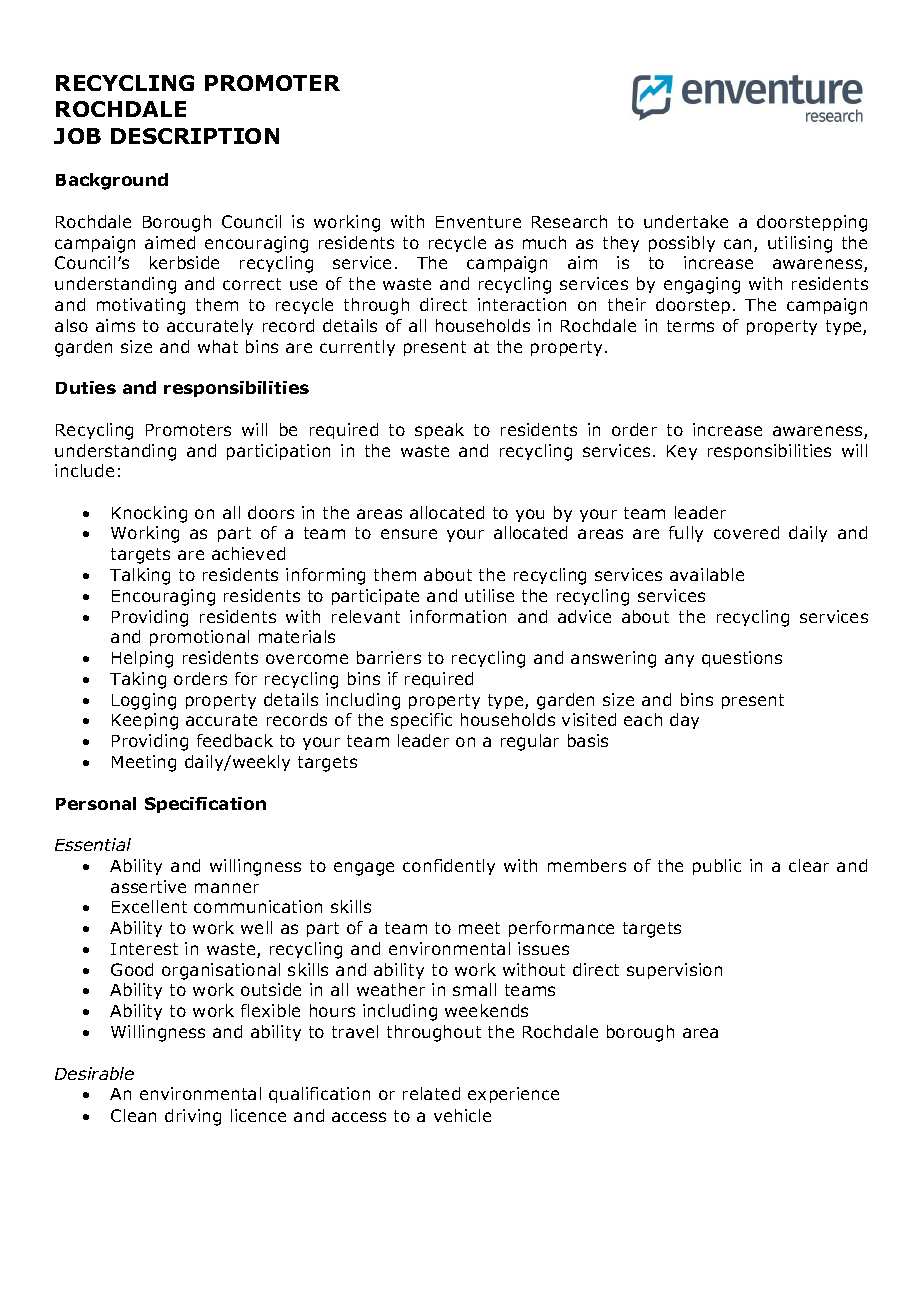 Image resolution: width=924 pixels, height=1308 pixels. Describe the element at coordinates (133, 1115) in the screenshot. I see `Clean` at that location.
